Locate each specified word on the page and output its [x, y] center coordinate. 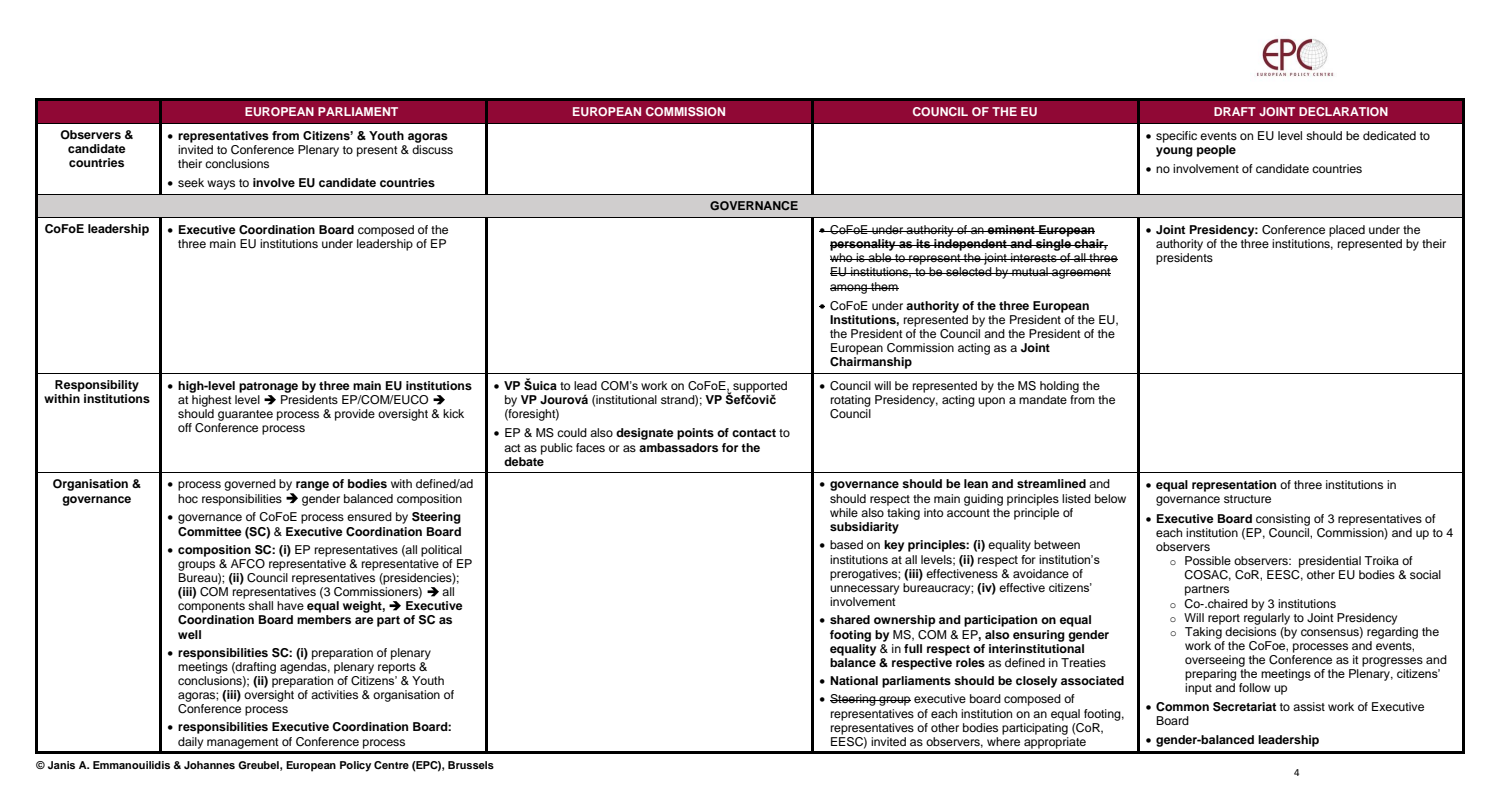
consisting [1283, 520]
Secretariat [1244, 707]
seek [191, 182]
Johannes [209, 765]
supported [760, 388]
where [1003, 740]
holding [1059, 387]
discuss [432, 149]
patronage [268, 387]
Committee [210, 532]
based [846, 544]
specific [1176, 137]
